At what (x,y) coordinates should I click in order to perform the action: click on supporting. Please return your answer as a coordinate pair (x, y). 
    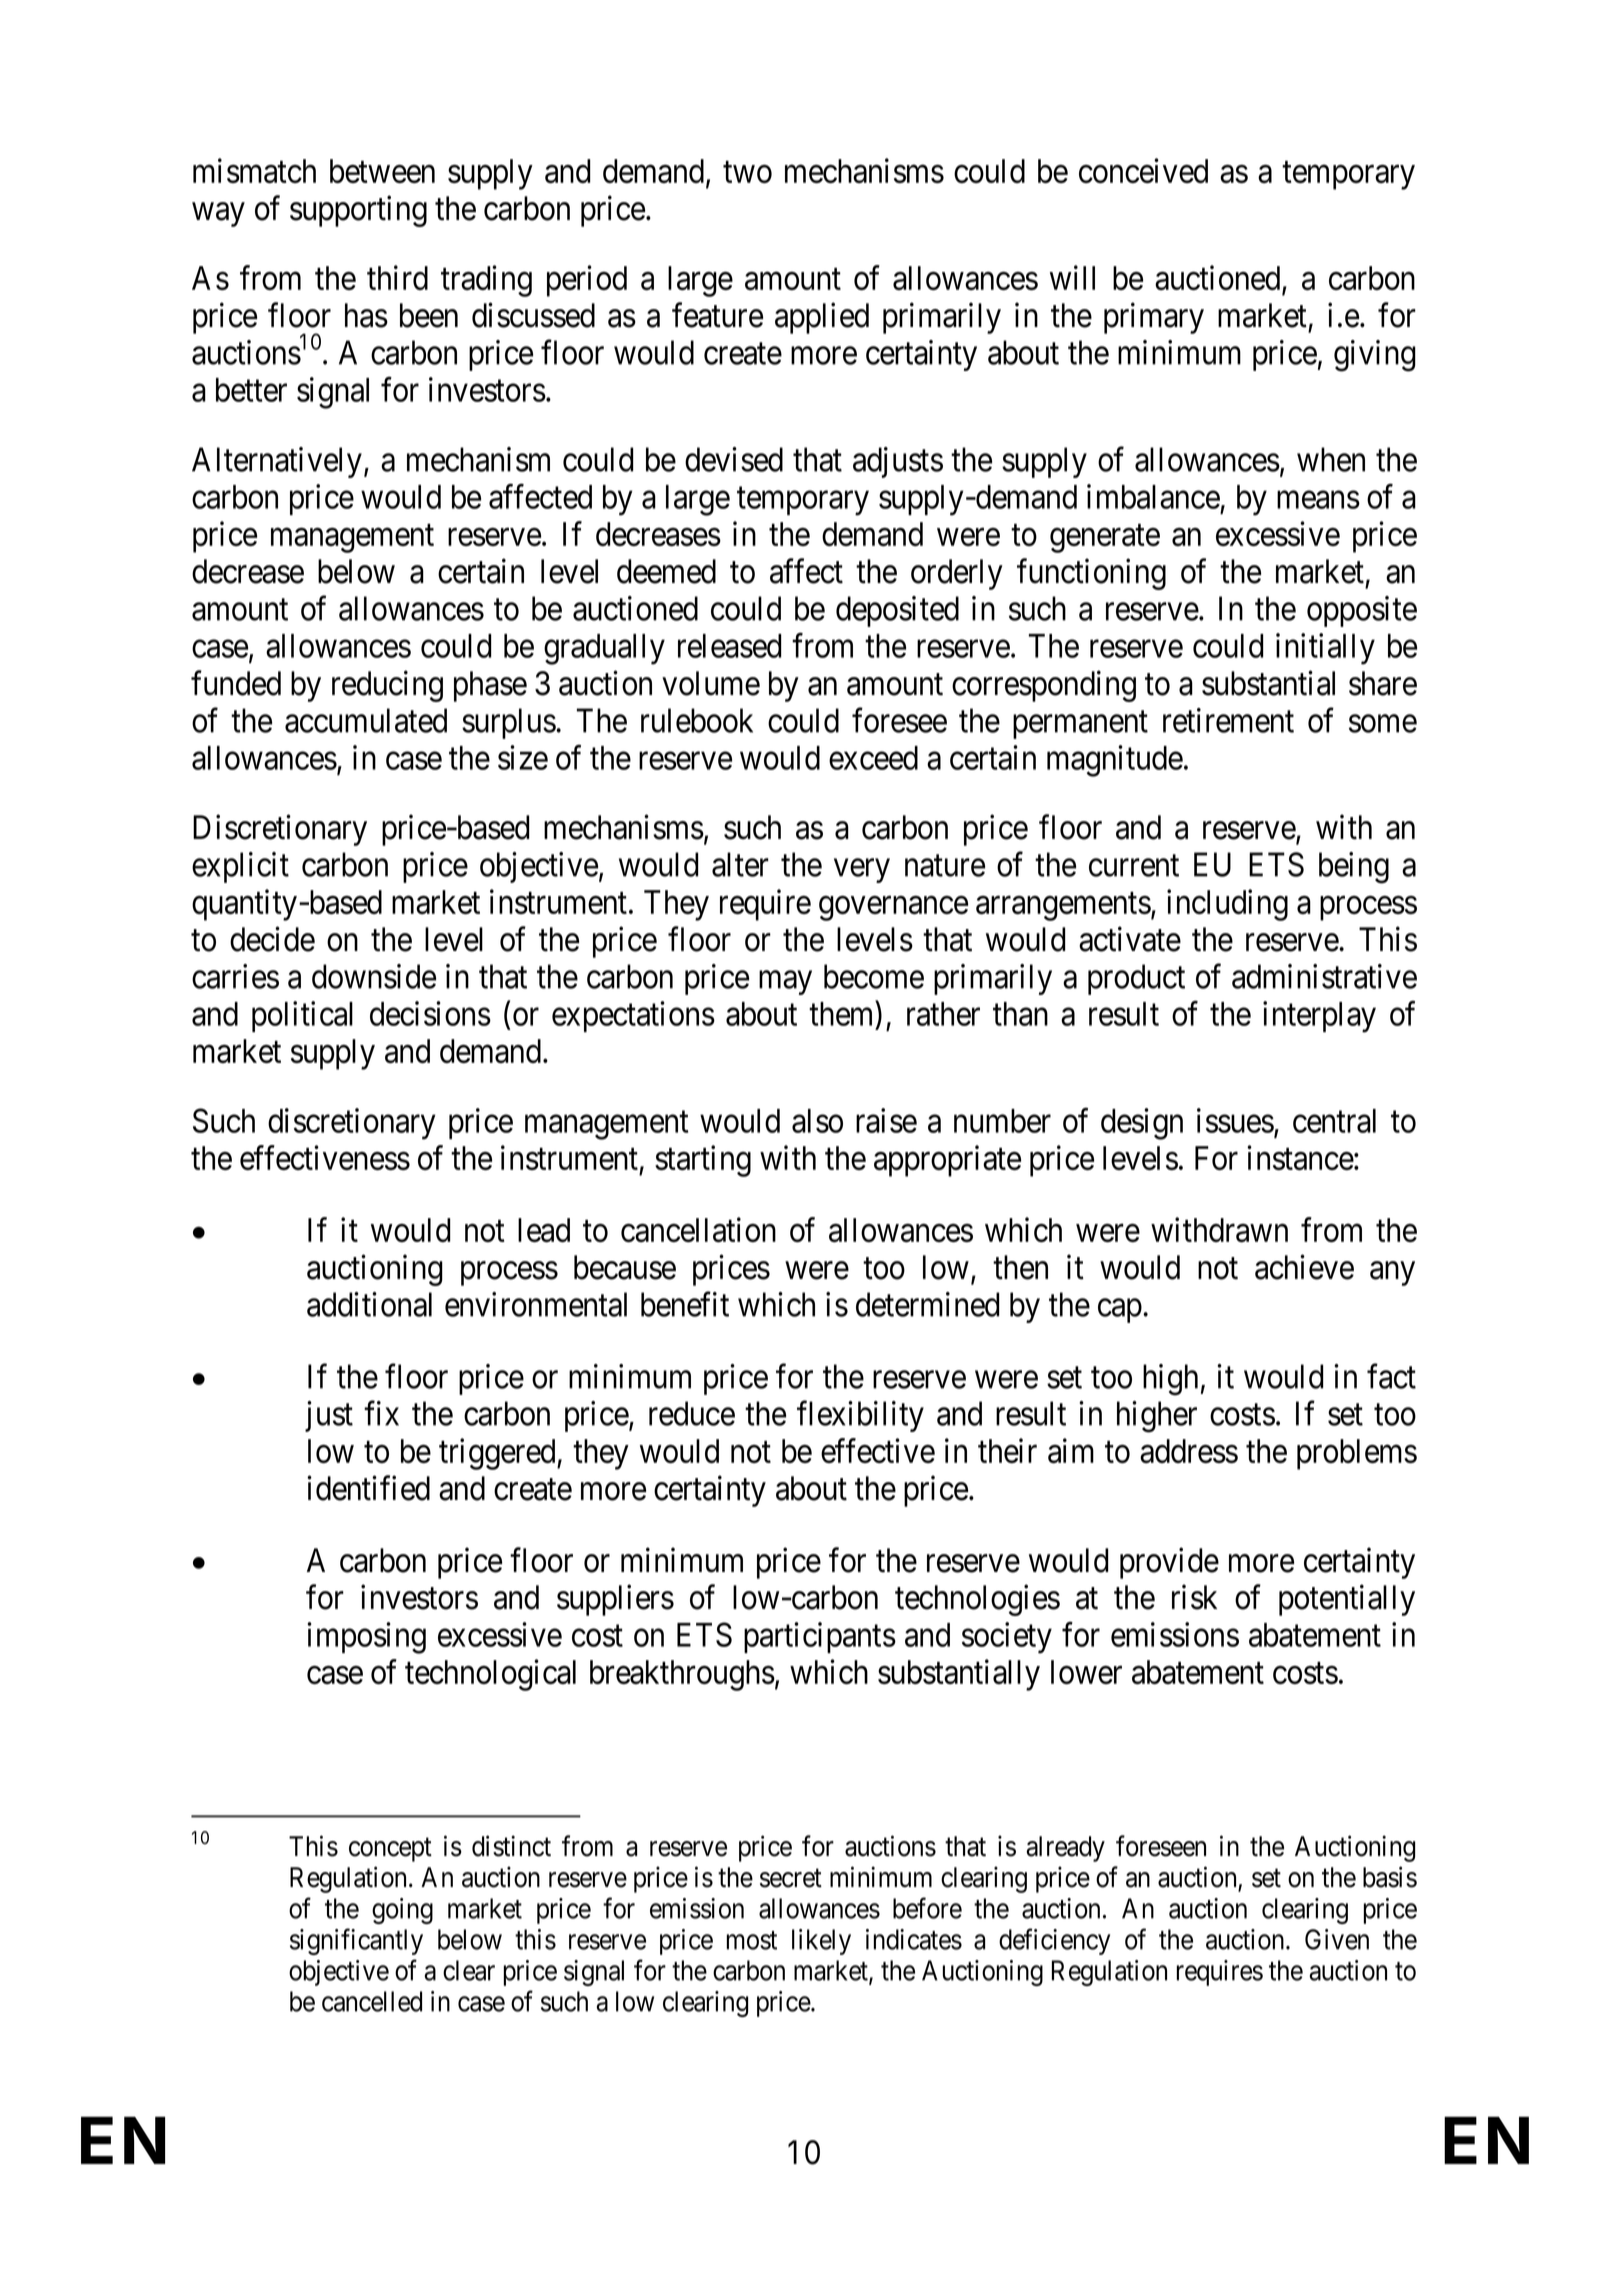
    Looking at the image, I should click on (358, 211).
